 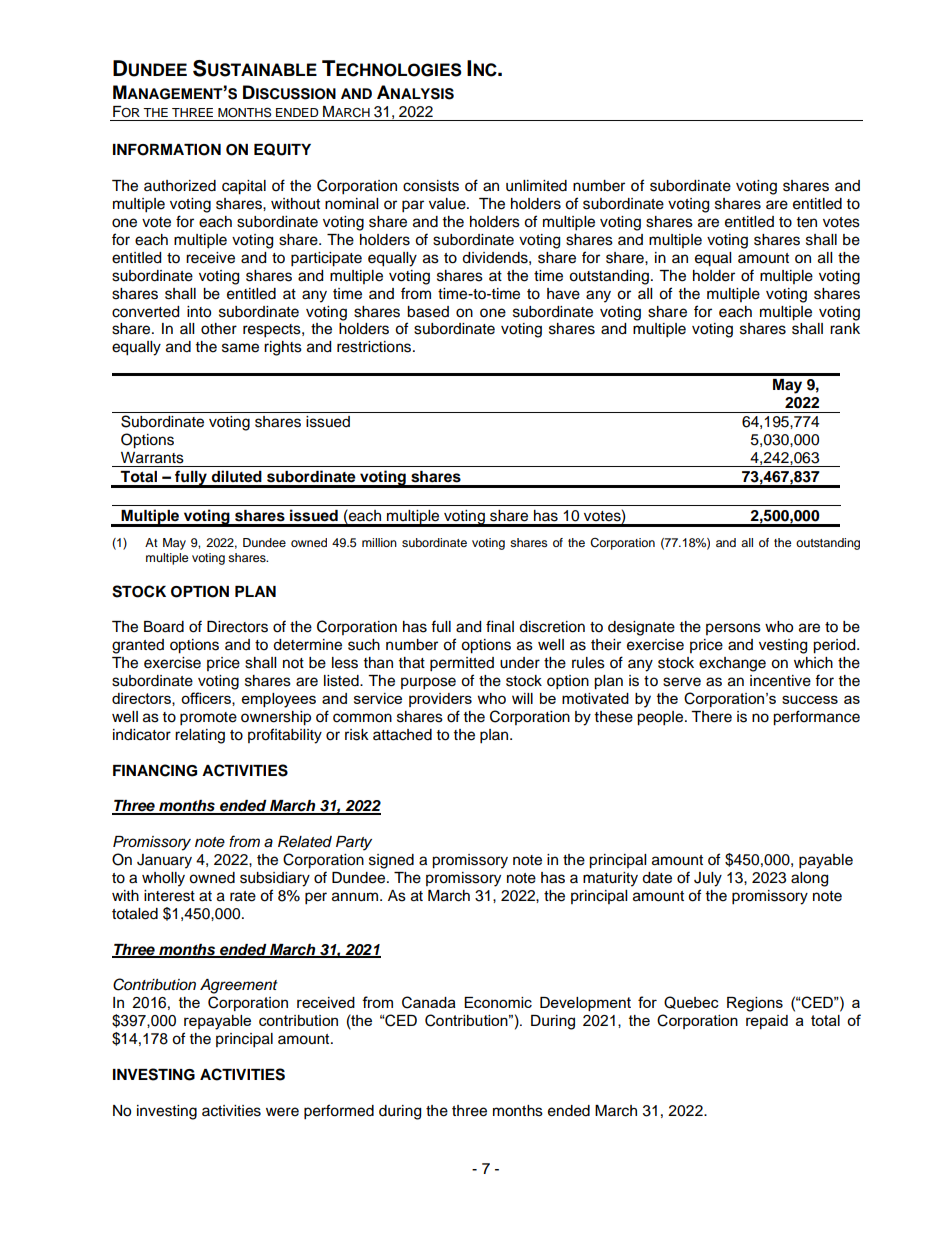 I want to click on capital, so click(x=244, y=187).
